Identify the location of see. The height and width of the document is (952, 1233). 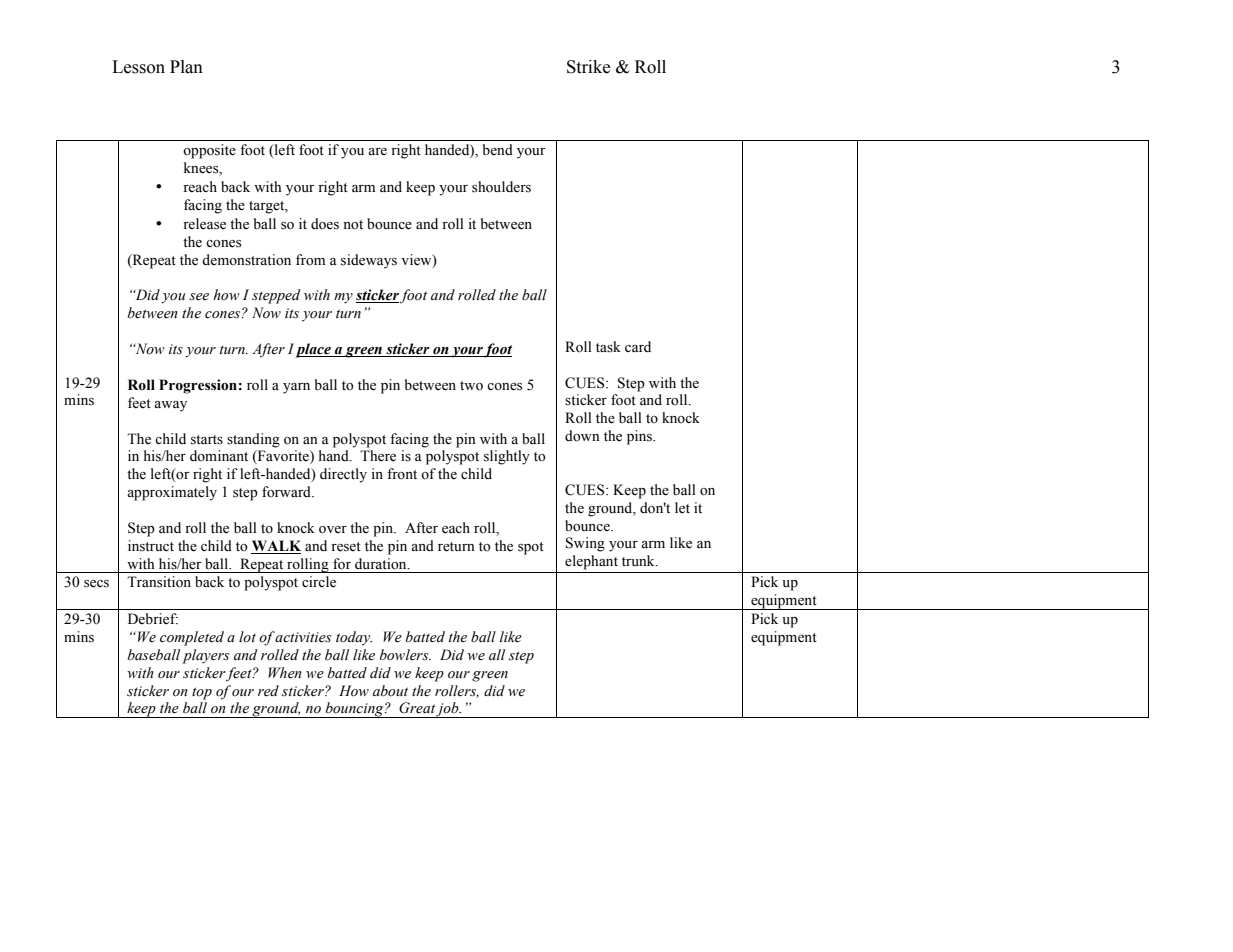
(199, 297).
